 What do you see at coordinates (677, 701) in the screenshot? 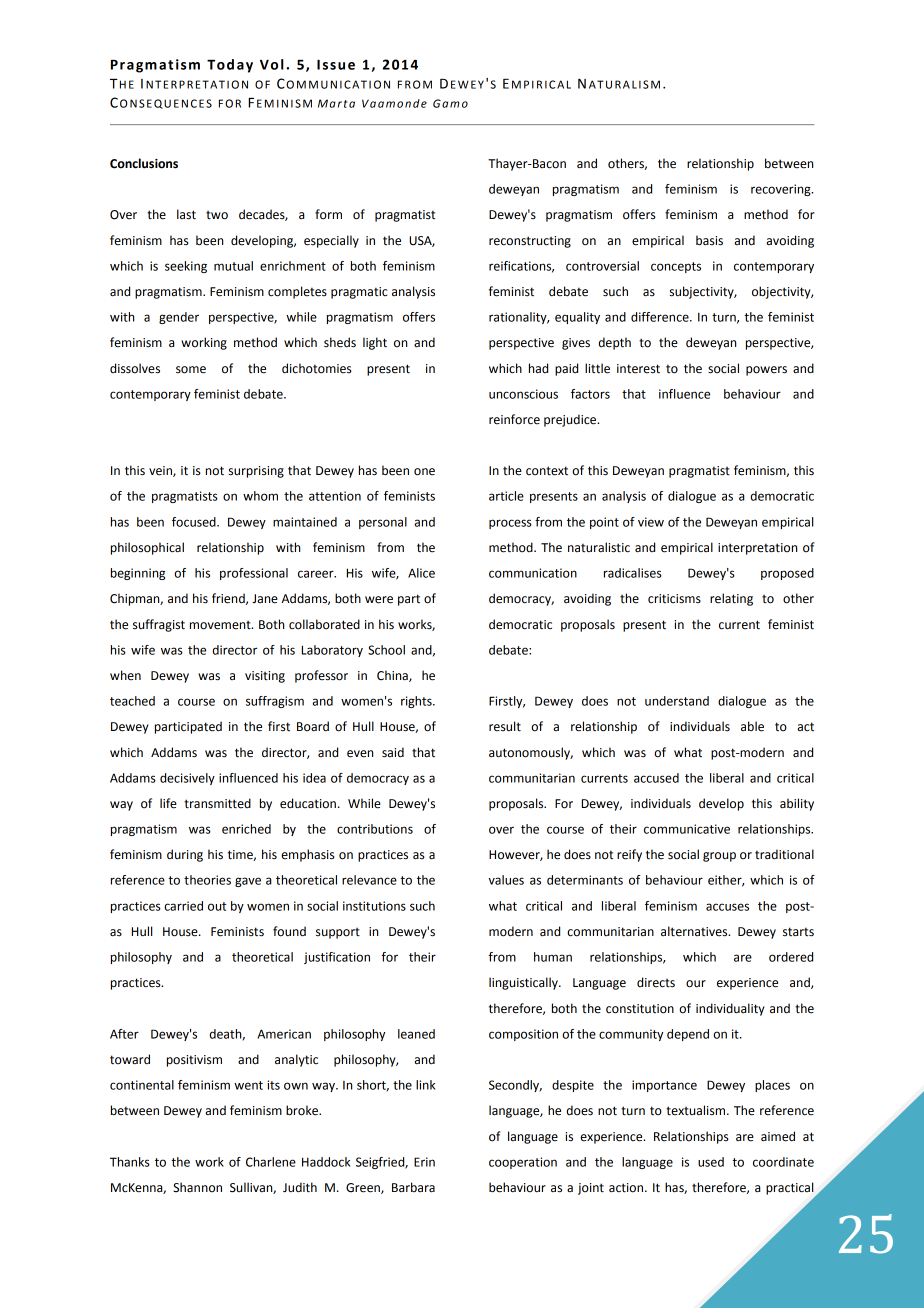
I see `understand` at bounding box center [677, 701].
